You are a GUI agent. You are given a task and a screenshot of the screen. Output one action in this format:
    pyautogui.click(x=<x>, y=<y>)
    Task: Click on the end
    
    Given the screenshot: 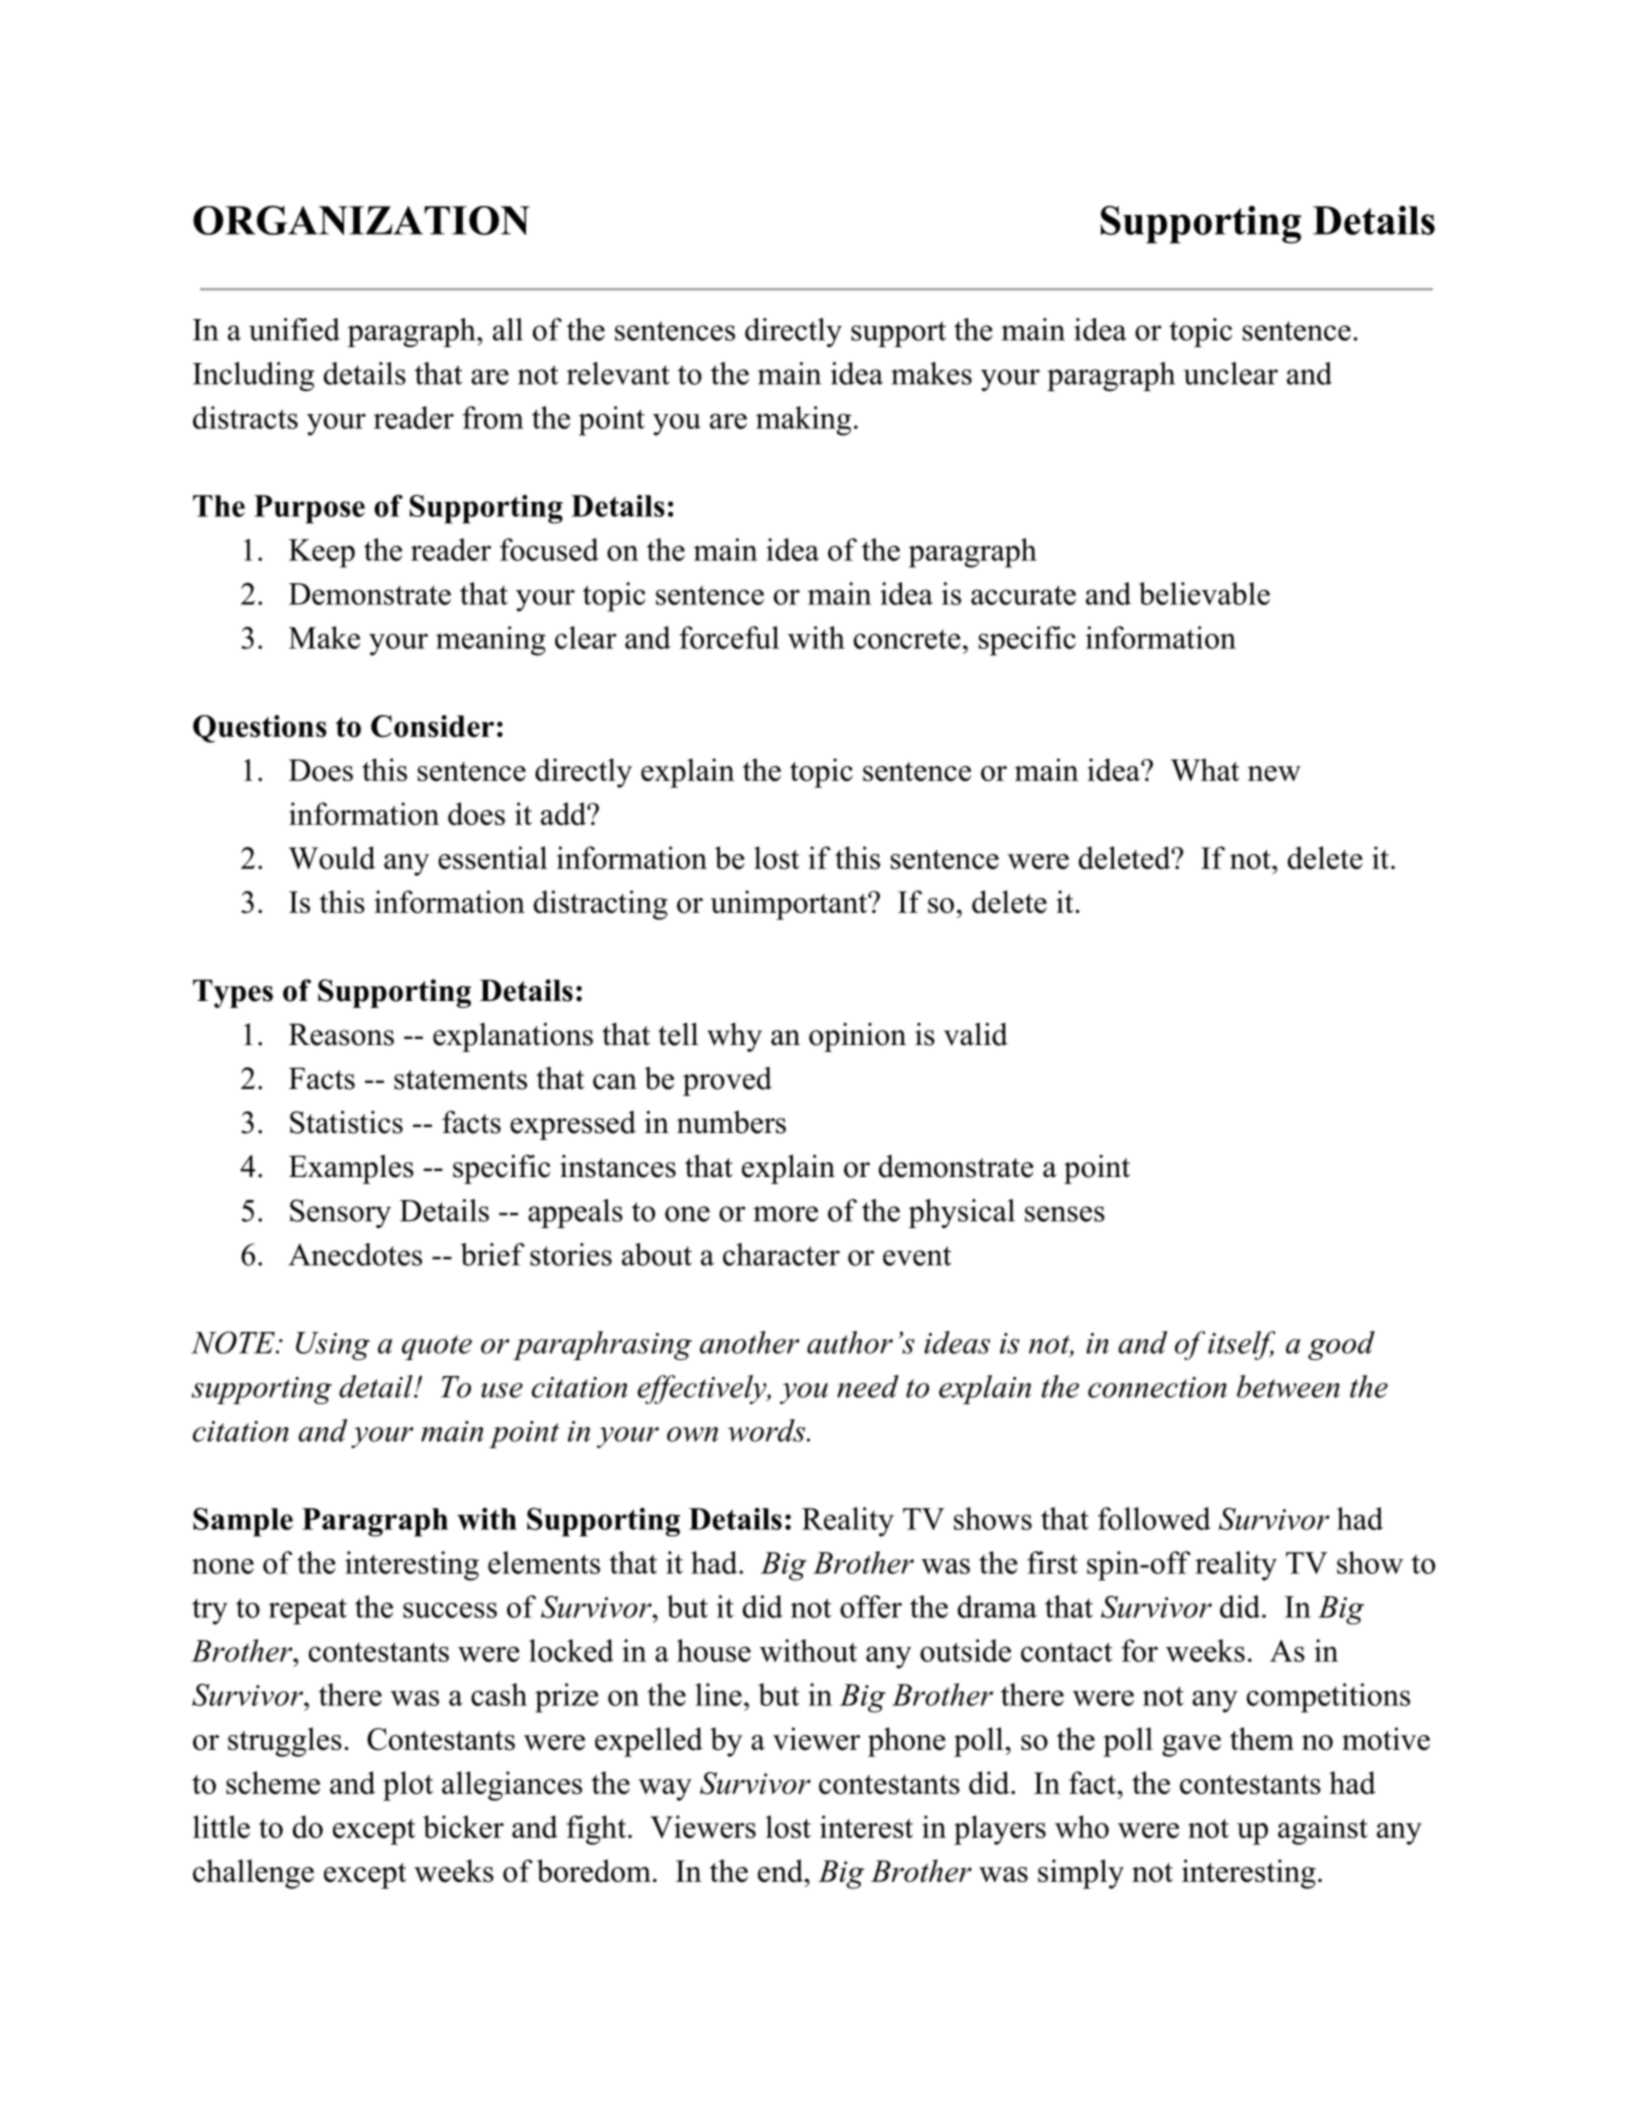 What is the action you would take?
    pyautogui.click(x=781, y=1870)
